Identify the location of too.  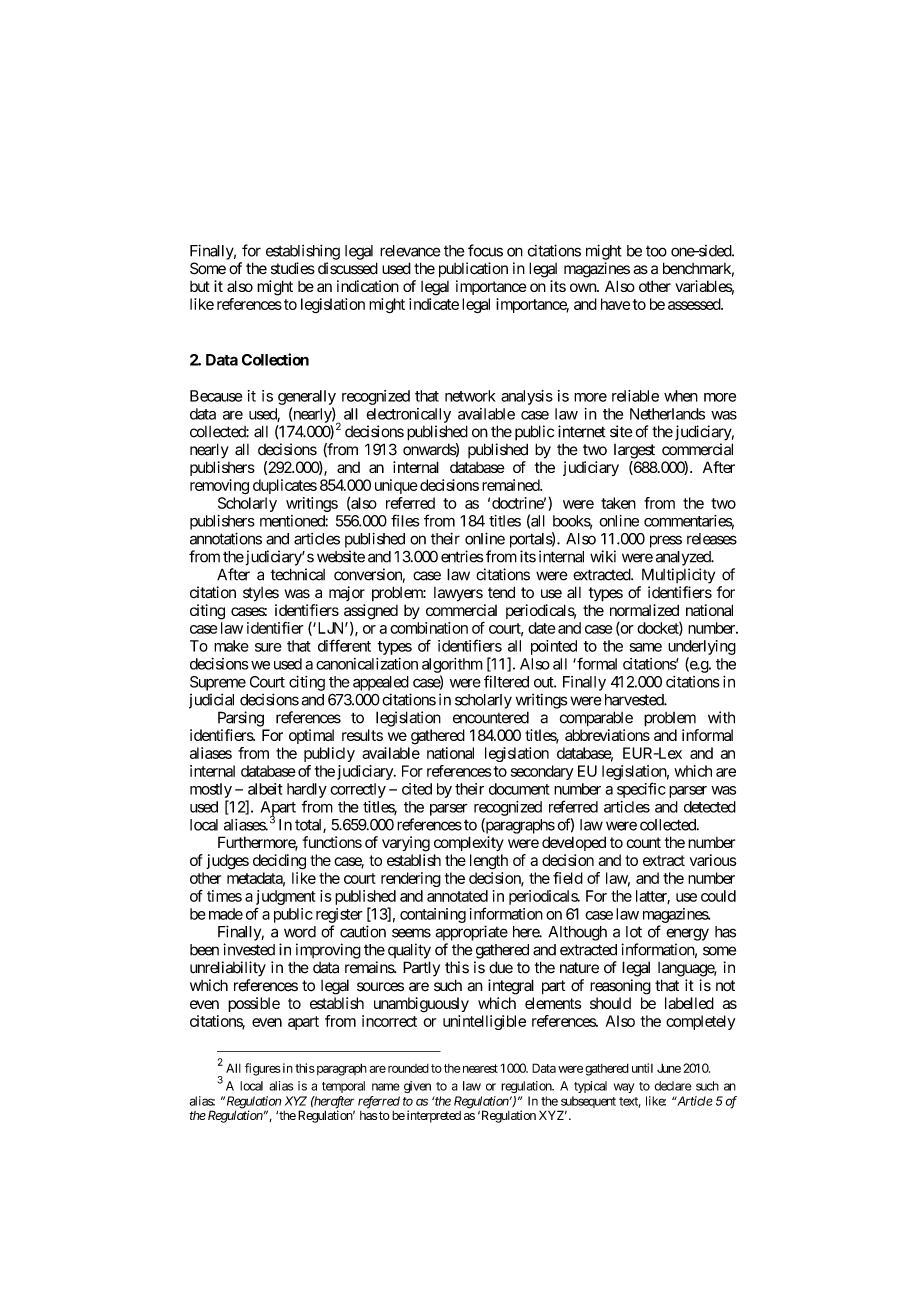
(656, 251).
